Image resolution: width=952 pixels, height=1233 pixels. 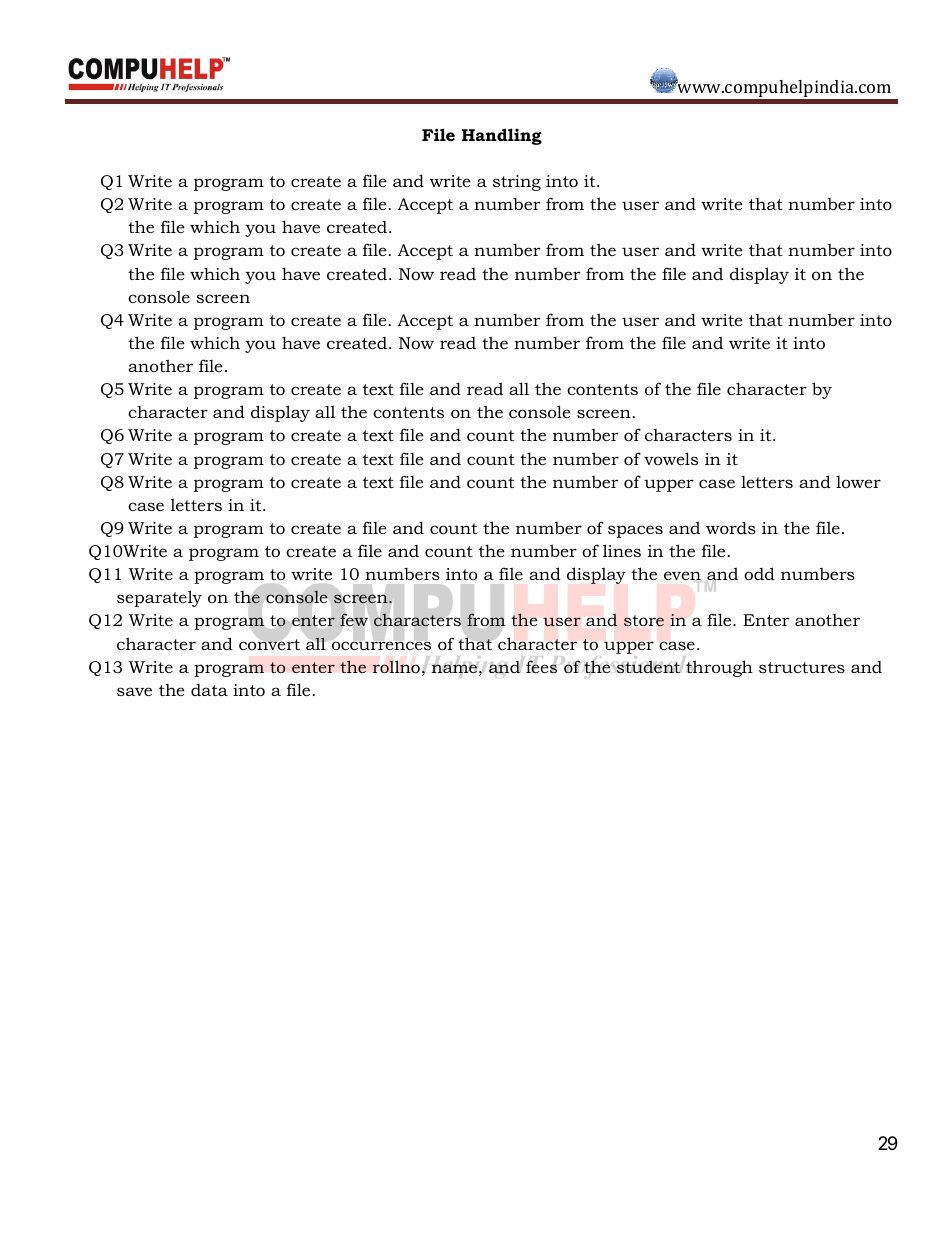 What do you see at coordinates (759, 573) in the document?
I see `odd` at bounding box center [759, 573].
